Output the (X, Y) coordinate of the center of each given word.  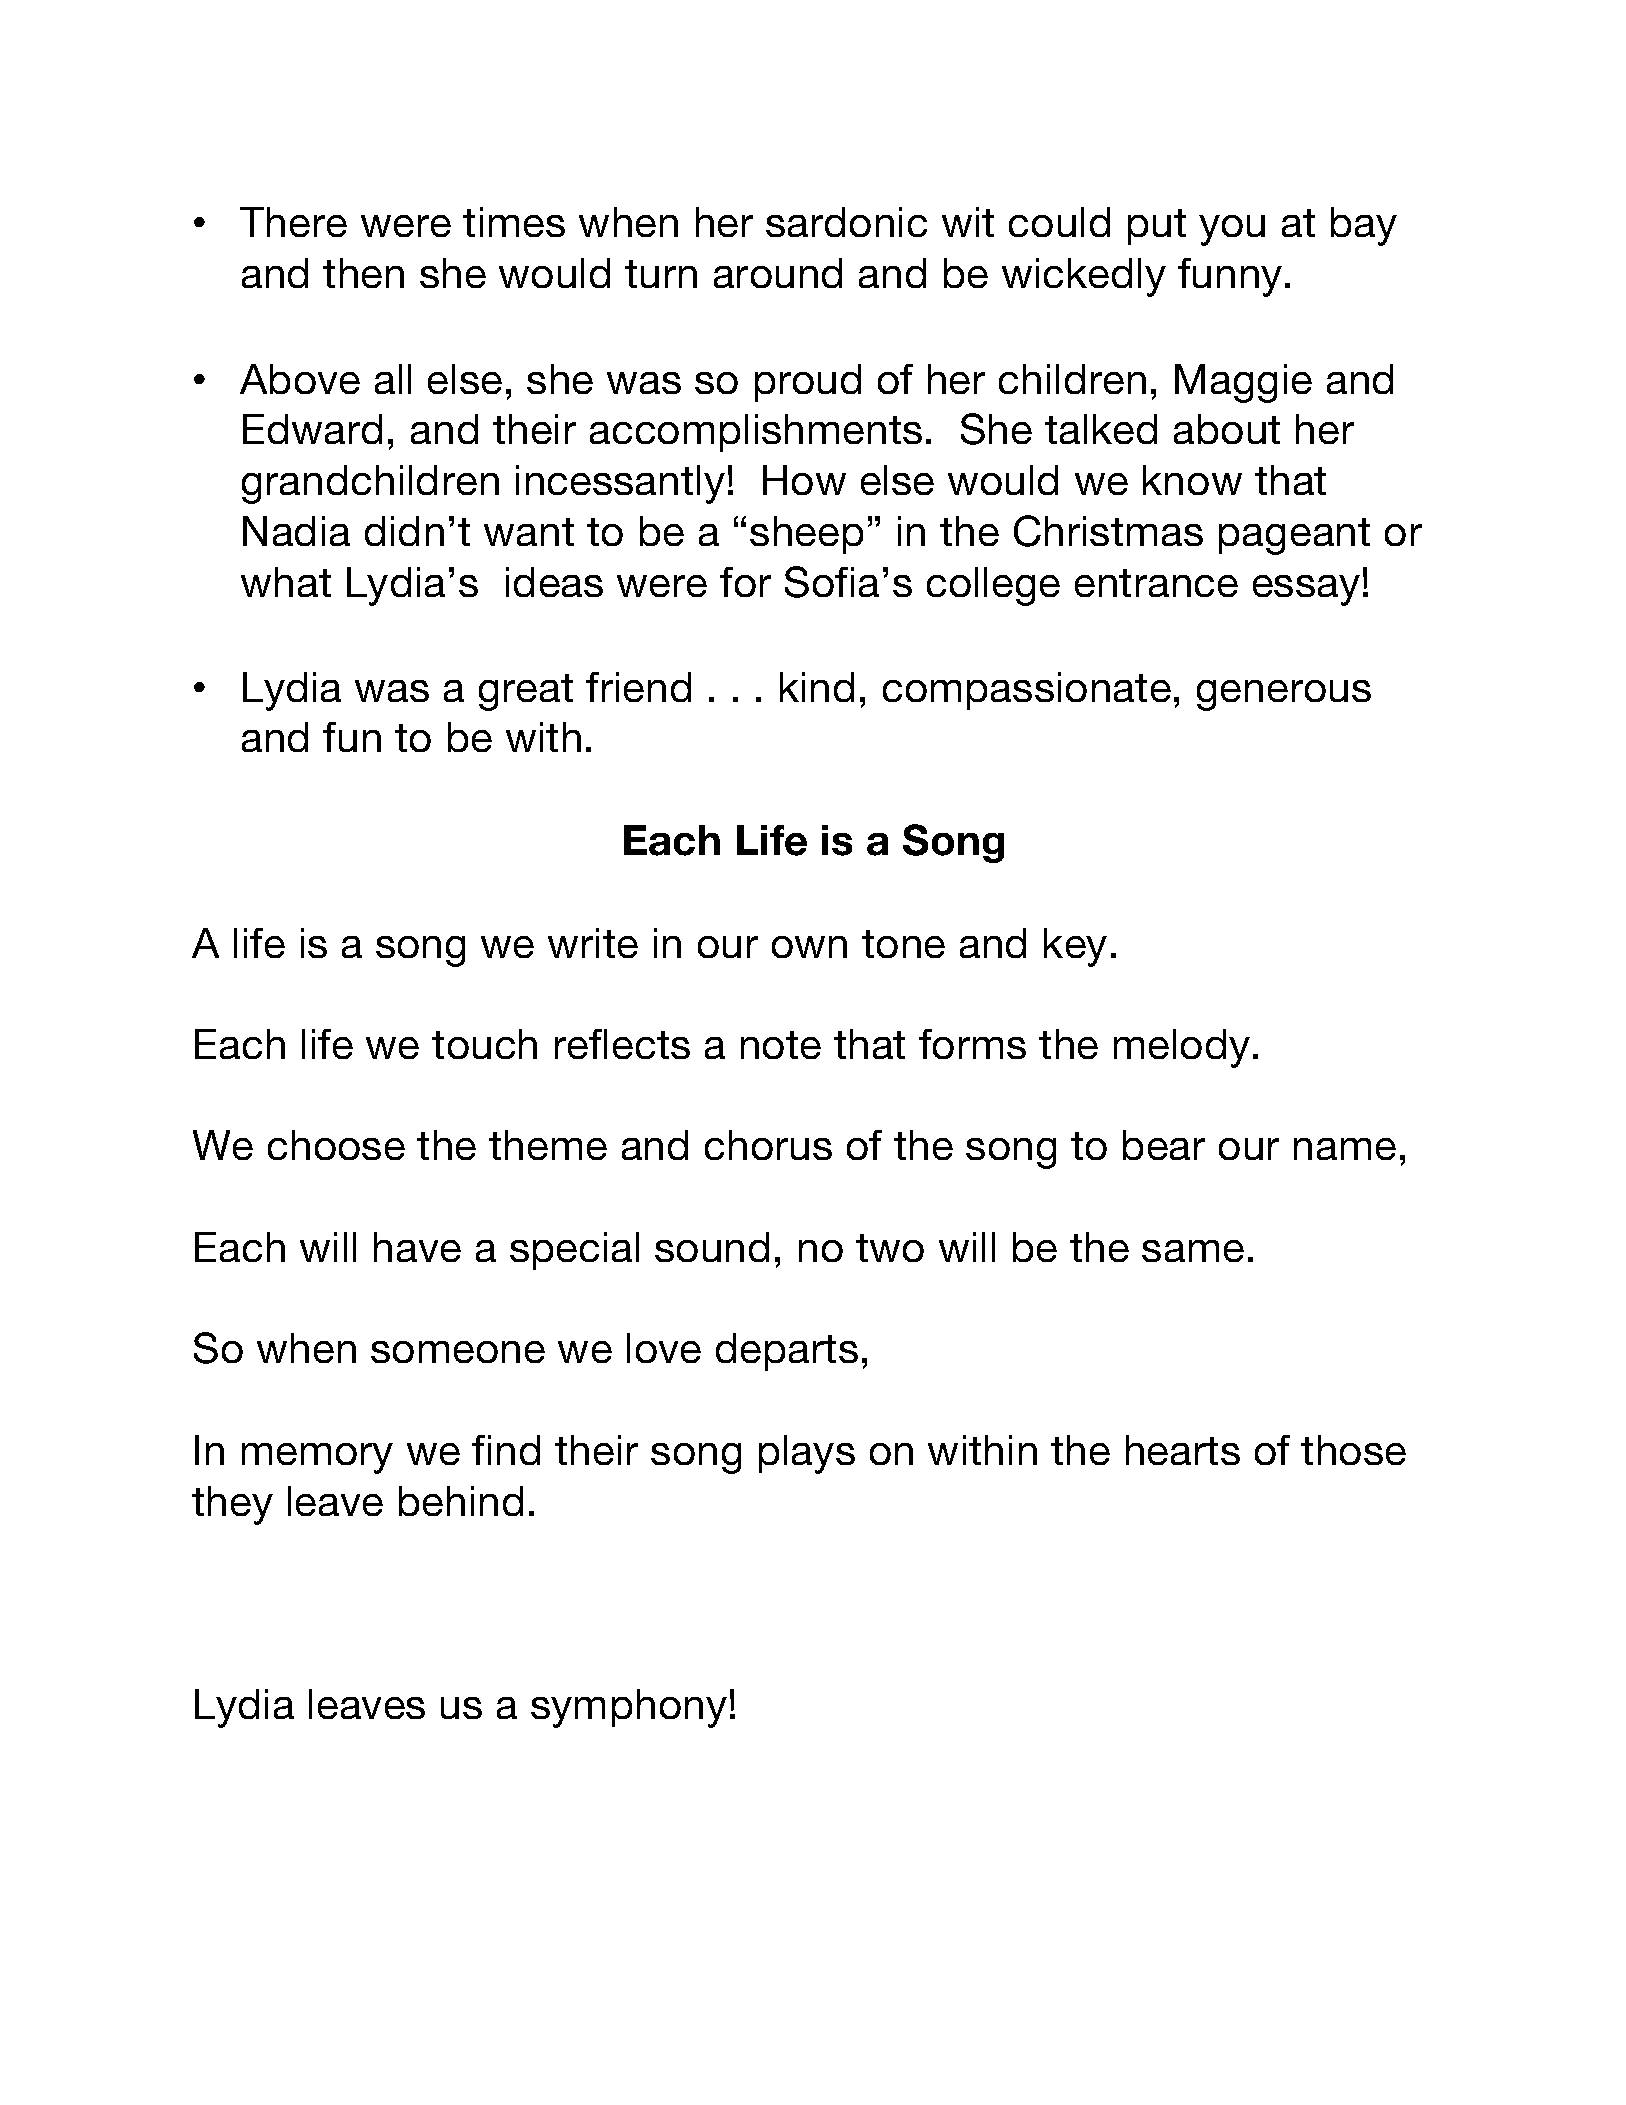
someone (458, 1352)
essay (1306, 590)
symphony (629, 1708)
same (1193, 1251)
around (778, 273)
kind (817, 687)
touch (484, 1044)
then (363, 273)
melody (1182, 1048)
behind (461, 1501)
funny (1230, 277)
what (286, 582)
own (809, 947)
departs (787, 1352)
